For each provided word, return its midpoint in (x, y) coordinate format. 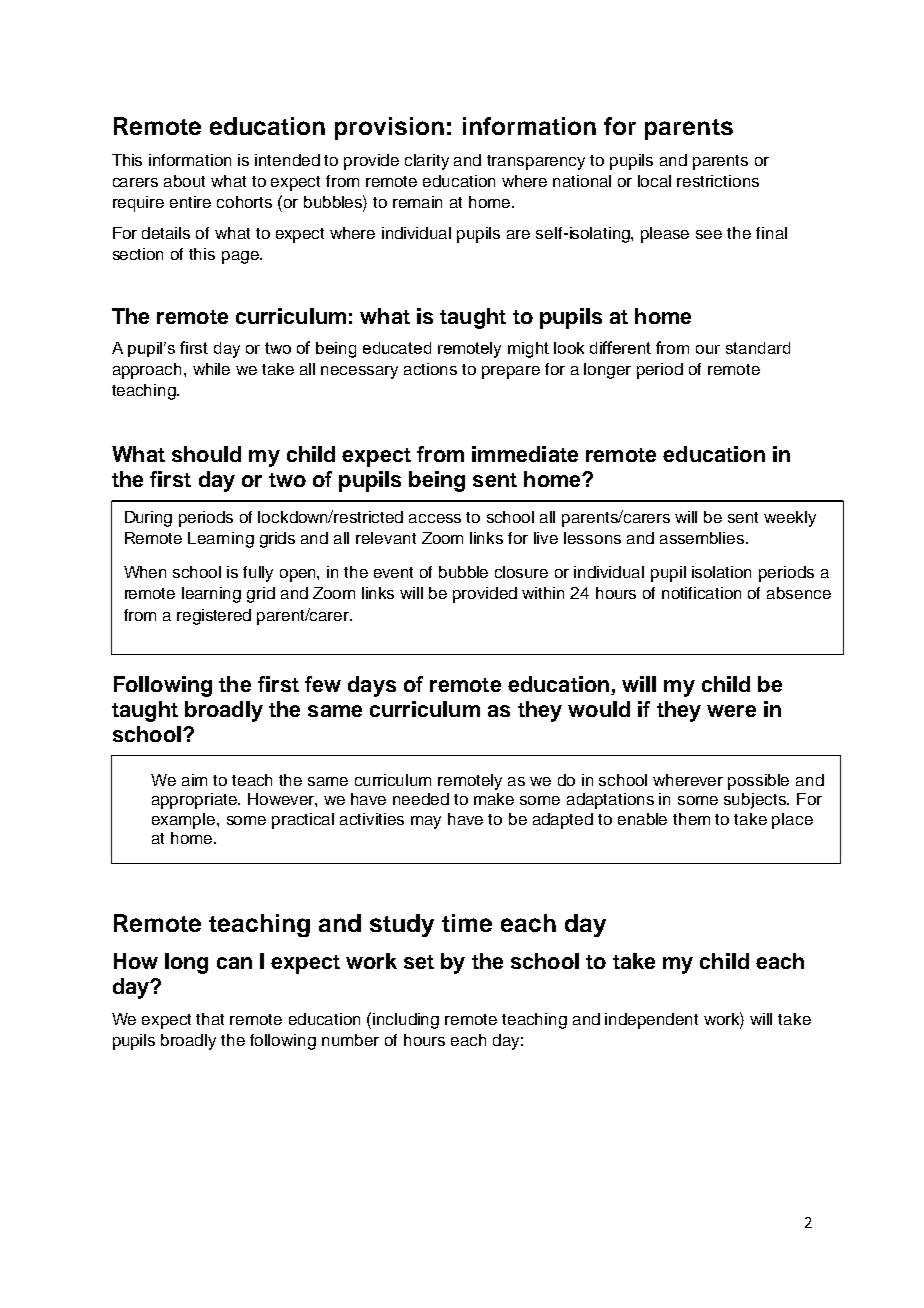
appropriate (196, 801)
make (494, 799)
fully (258, 574)
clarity (427, 162)
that (210, 1019)
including (406, 1021)
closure (521, 572)
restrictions (718, 181)
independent (651, 1021)
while (211, 369)
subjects (756, 801)
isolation (721, 572)
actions (430, 369)
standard (758, 348)
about (184, 181)
